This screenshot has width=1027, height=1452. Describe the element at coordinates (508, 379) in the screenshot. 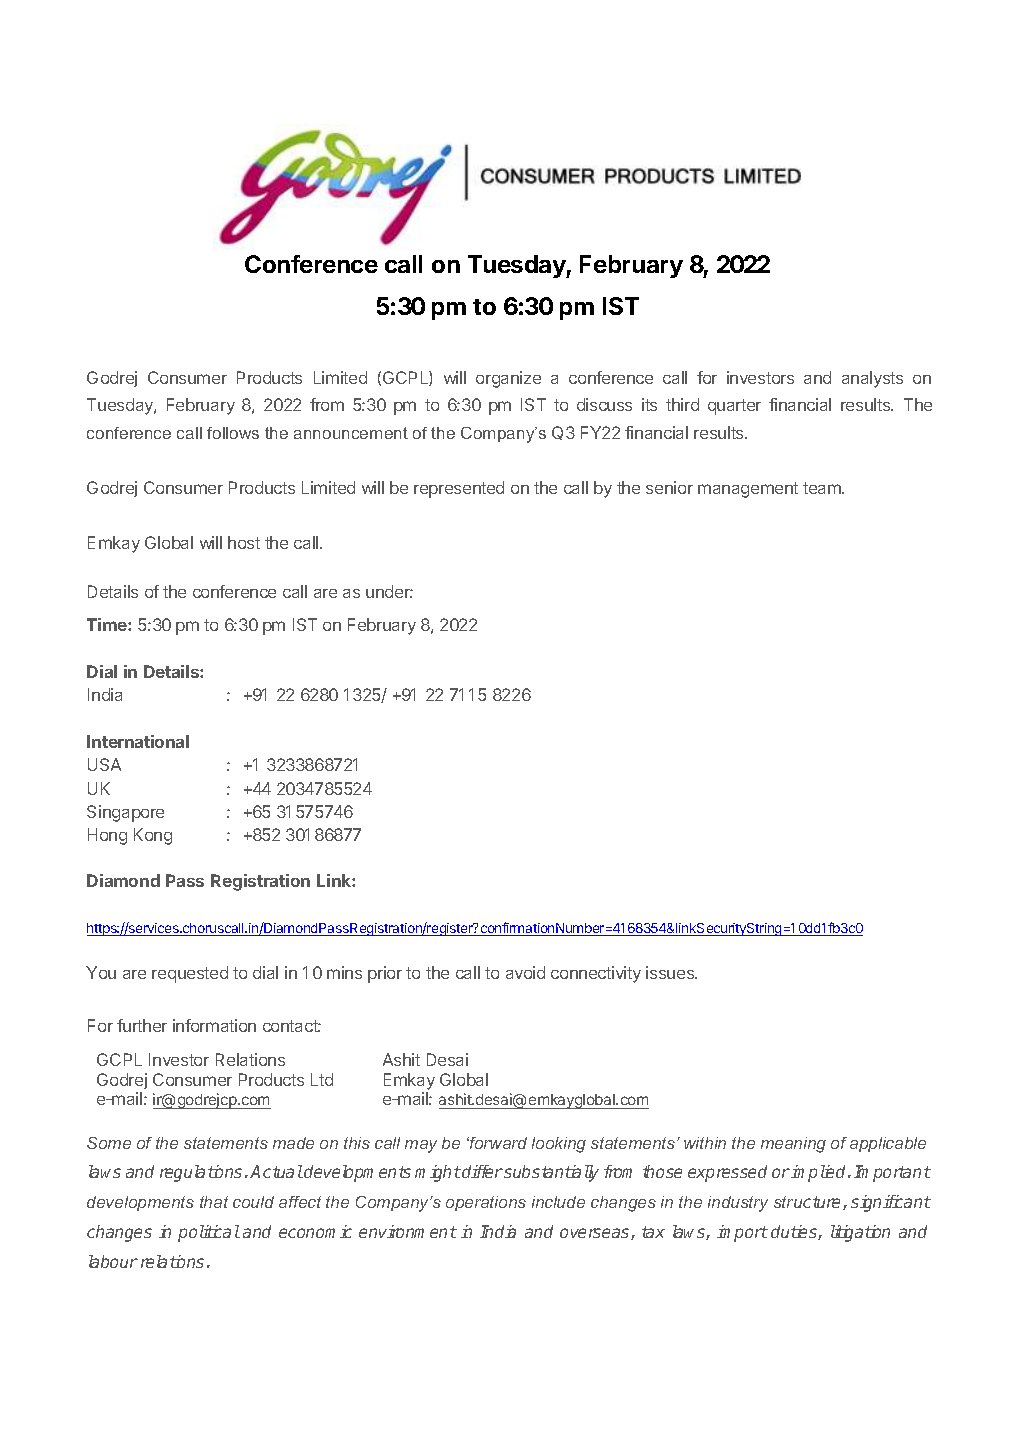

I see `organize` at that location.
